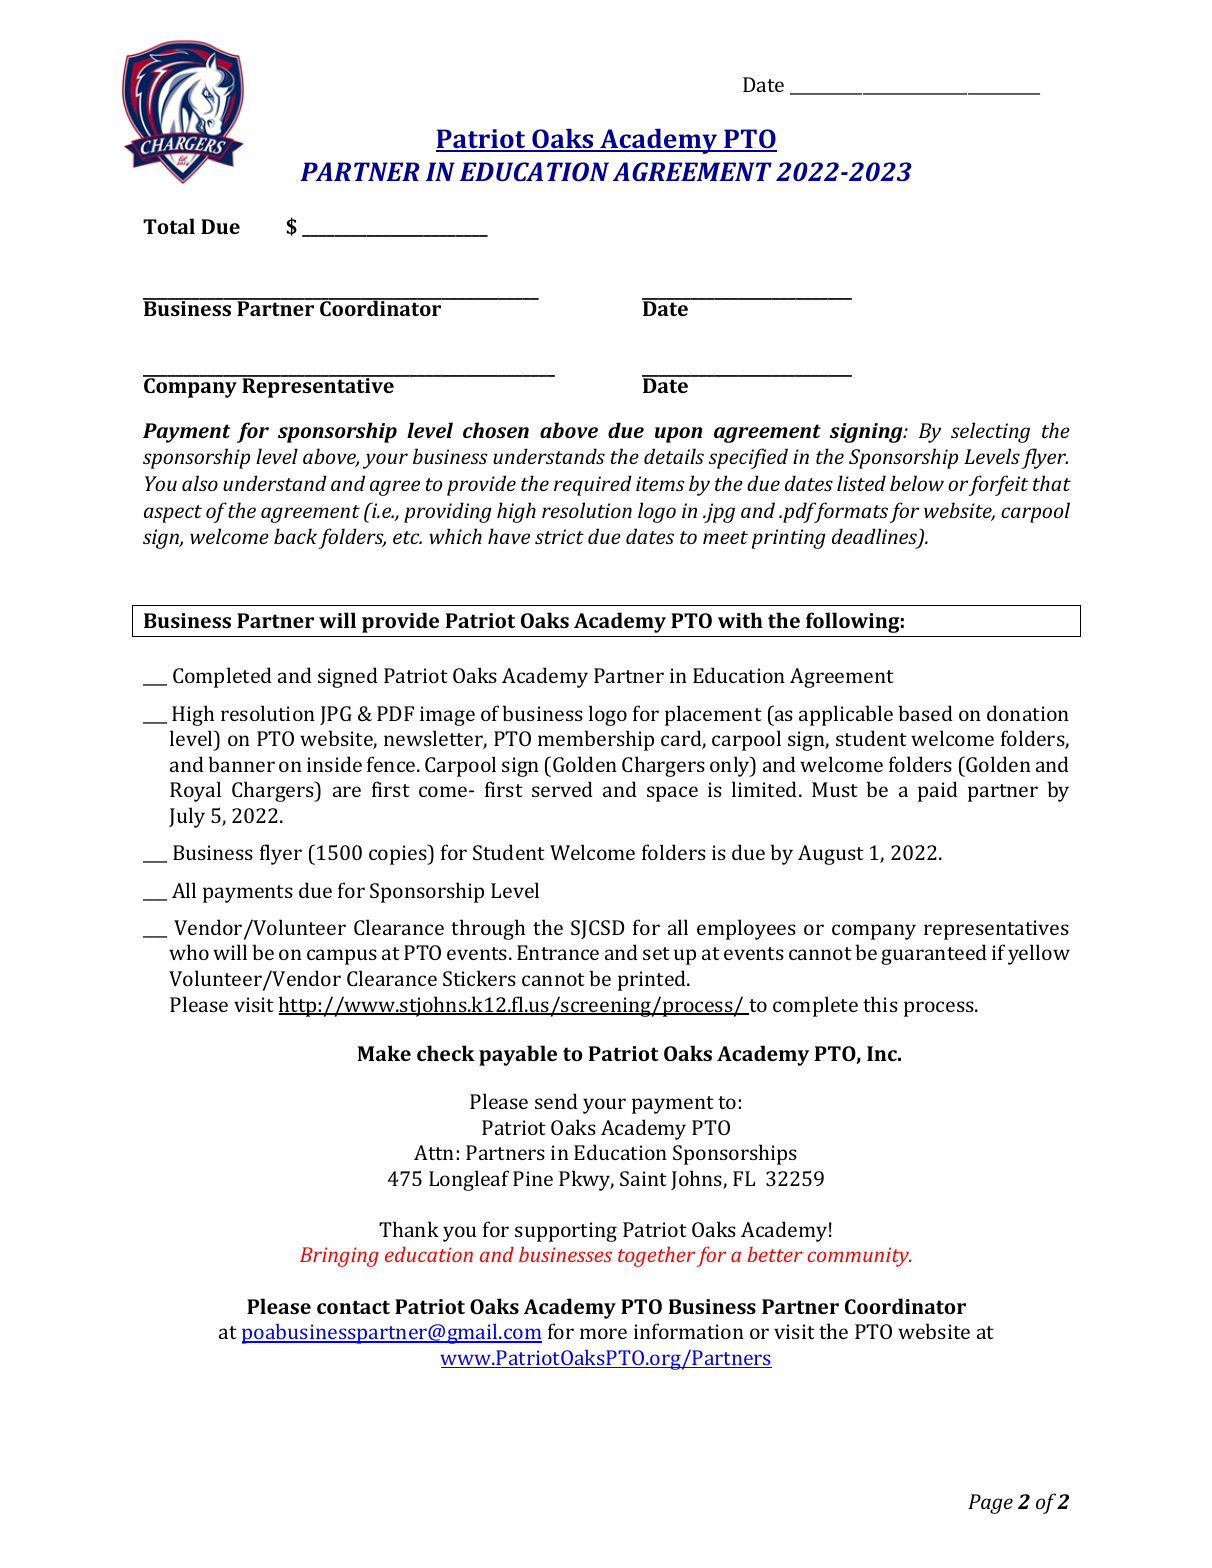  Describe the element at coordinates (562, 789) in the screenshot. I see `served` at that location.
